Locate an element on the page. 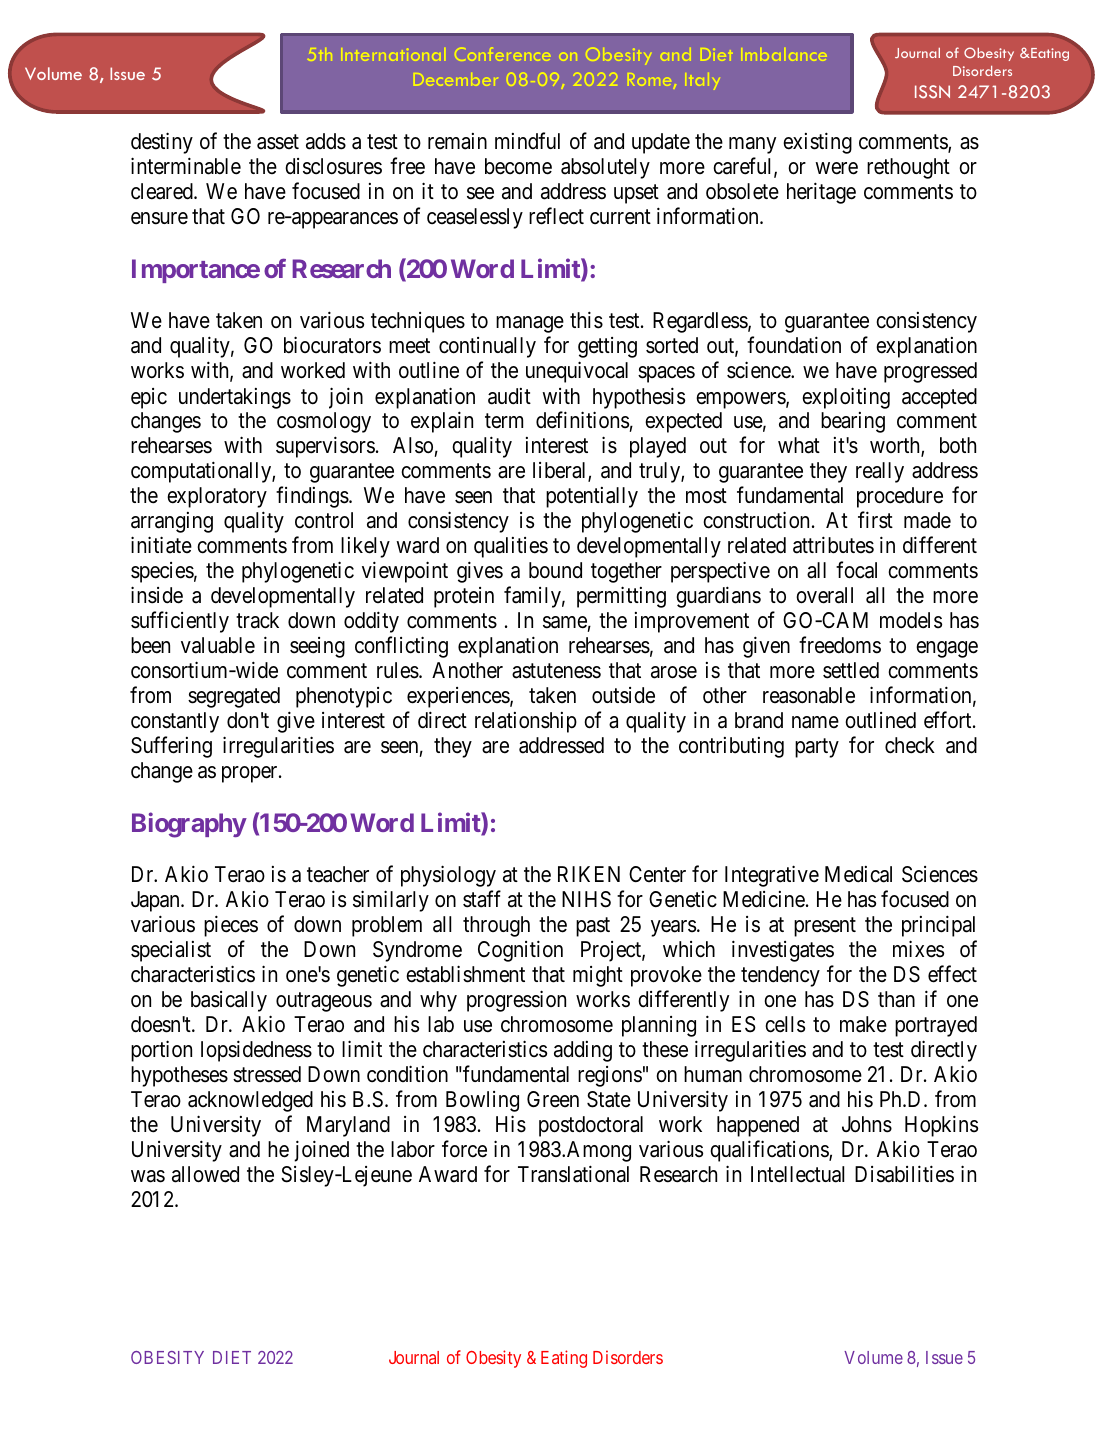  asset is located at coordinates (278, 142).
